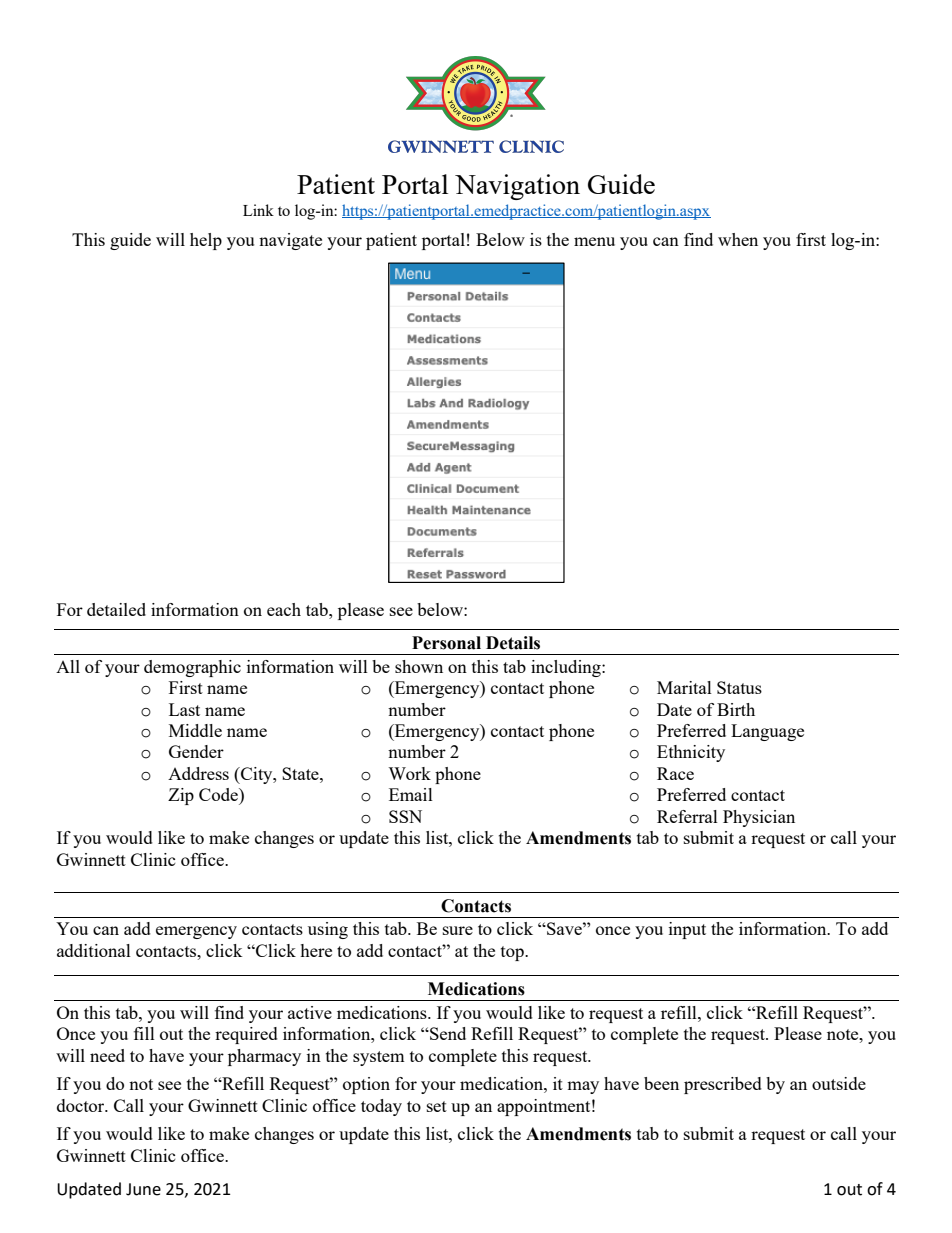 This page has height=1233, width=952. What do you see at coordinates (143, 1189) in the page?
I see `June` at bounding box center [143, 1189].
